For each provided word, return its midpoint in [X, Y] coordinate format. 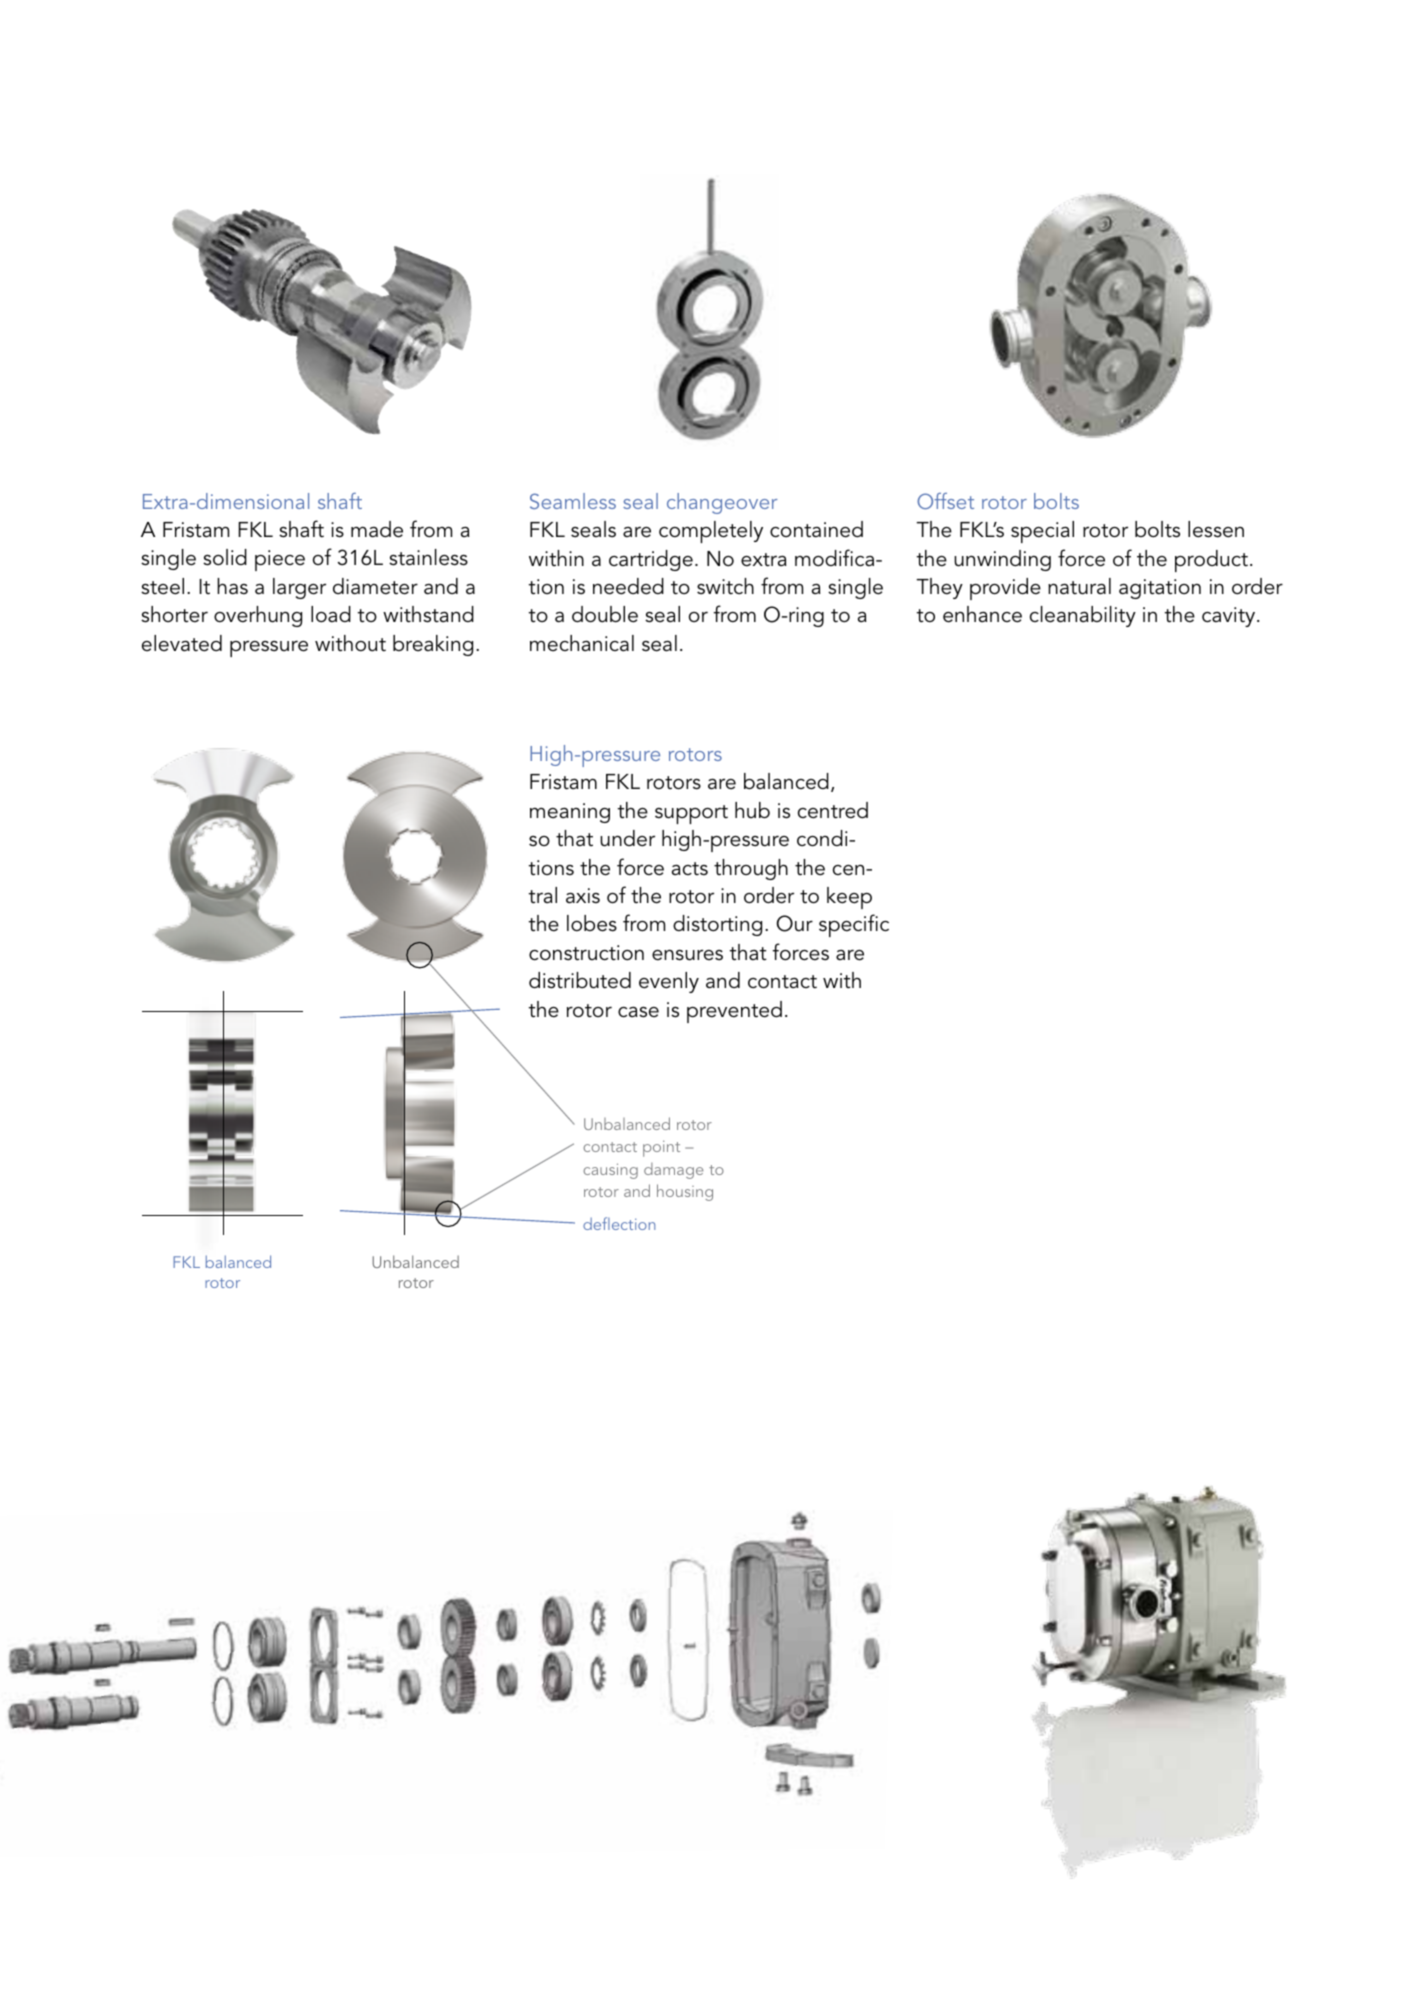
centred [833, 810]
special [1042, 532]
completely [711, 532]
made [377, 529]
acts [690, 869]
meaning [570, 813]
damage [673, 1171]
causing [610, 1171]
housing [685, 1192]
